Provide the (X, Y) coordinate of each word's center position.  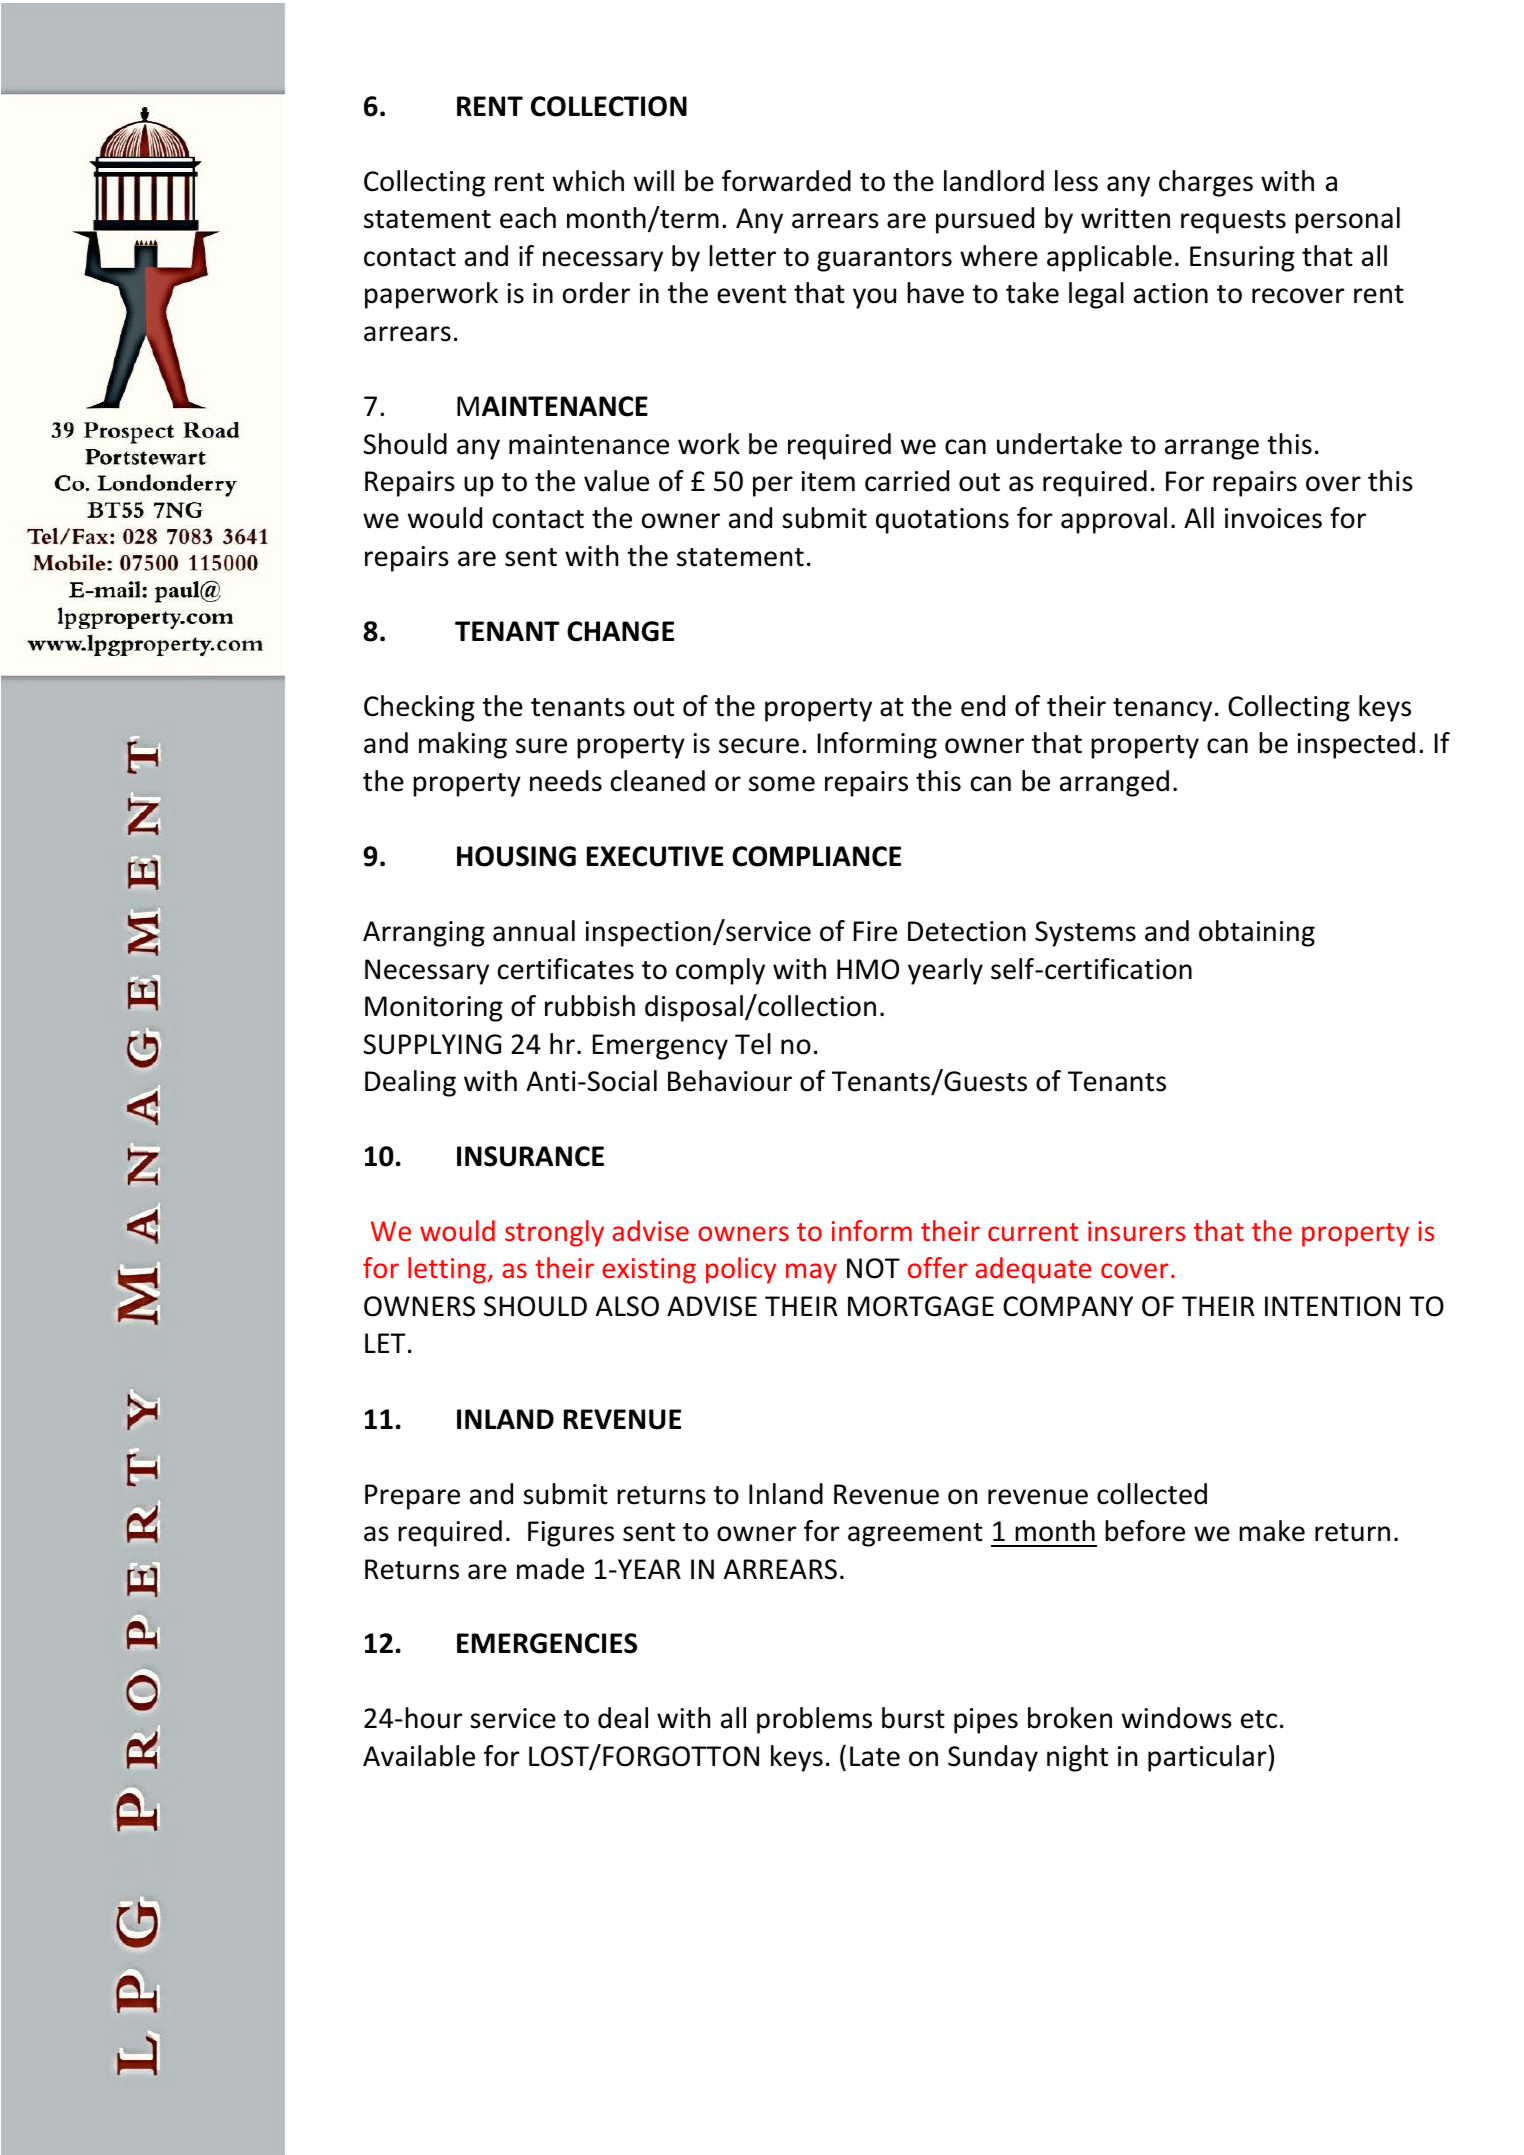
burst (913, 1718)
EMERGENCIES (547, 1643)
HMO (868, 969)
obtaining (1257, 933)
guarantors (884, 260)
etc (1259, 1719)
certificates (566, 969)
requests (1233, 222)
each (528, 218)
